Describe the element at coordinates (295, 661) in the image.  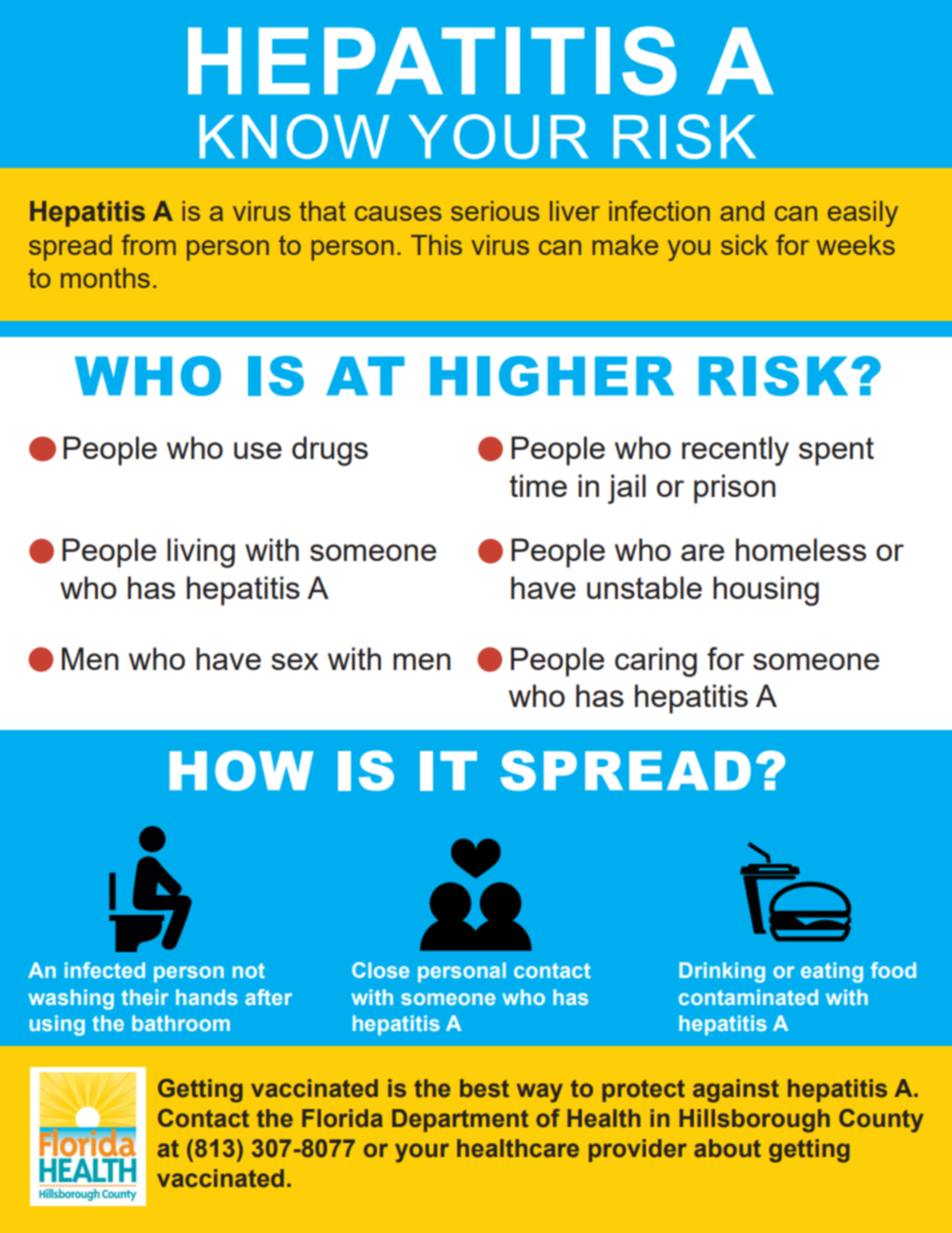
I see `sex` at that location.
